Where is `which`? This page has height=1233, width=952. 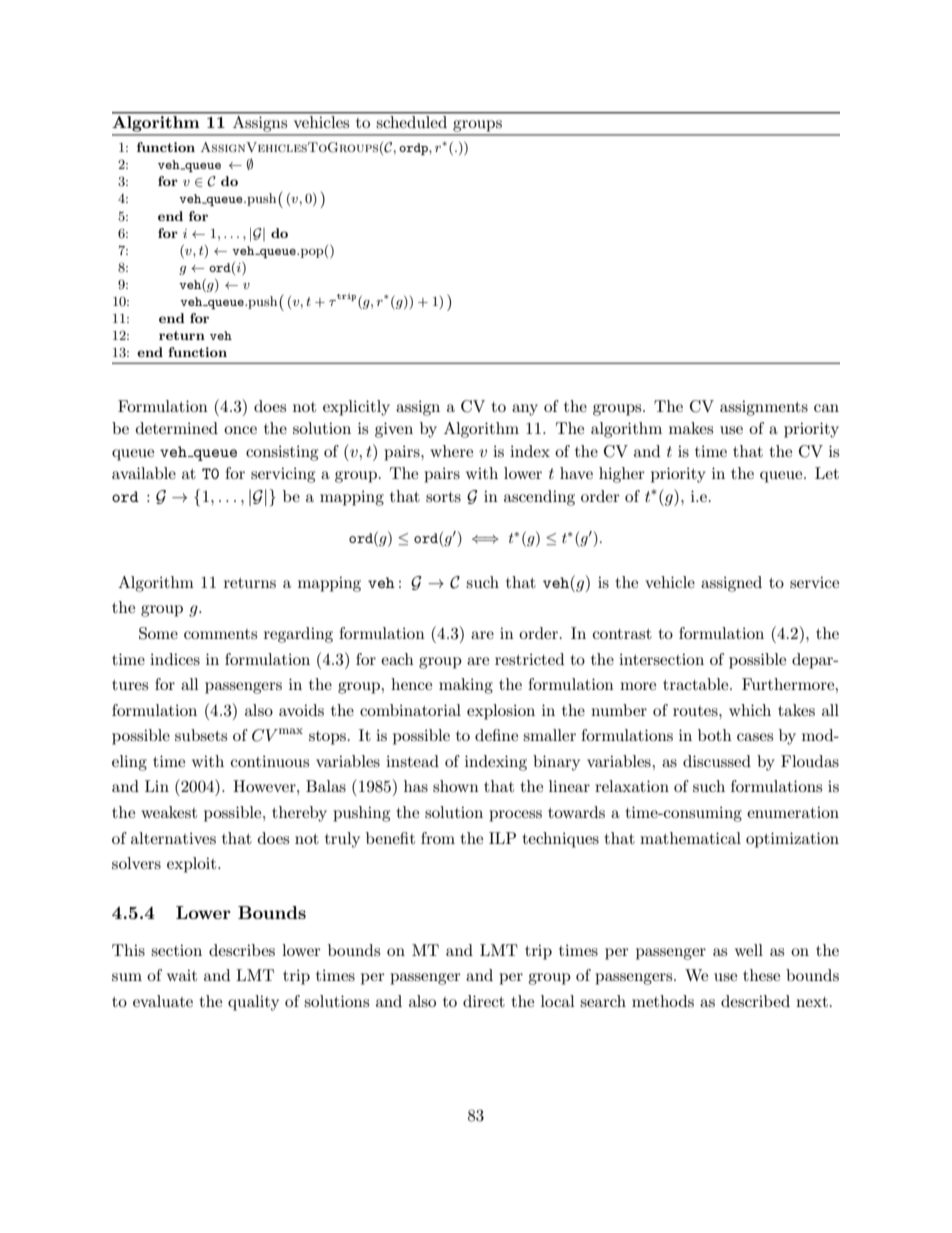
which is located at coordinates (750, 710).
